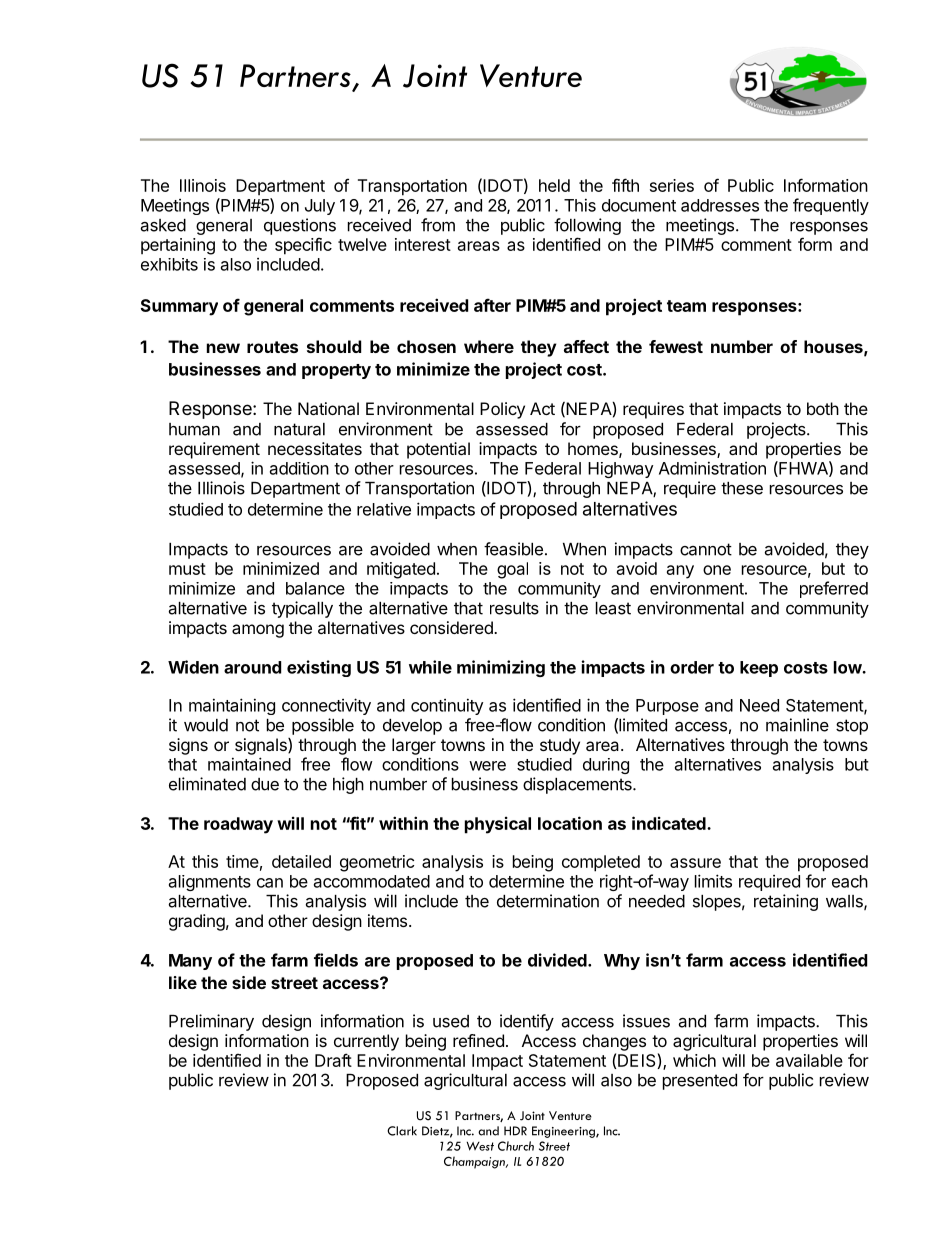  What do you see at coordinates (720, 205) in the screenshot?
I see `addresses` at bounding box center [720, 205].
